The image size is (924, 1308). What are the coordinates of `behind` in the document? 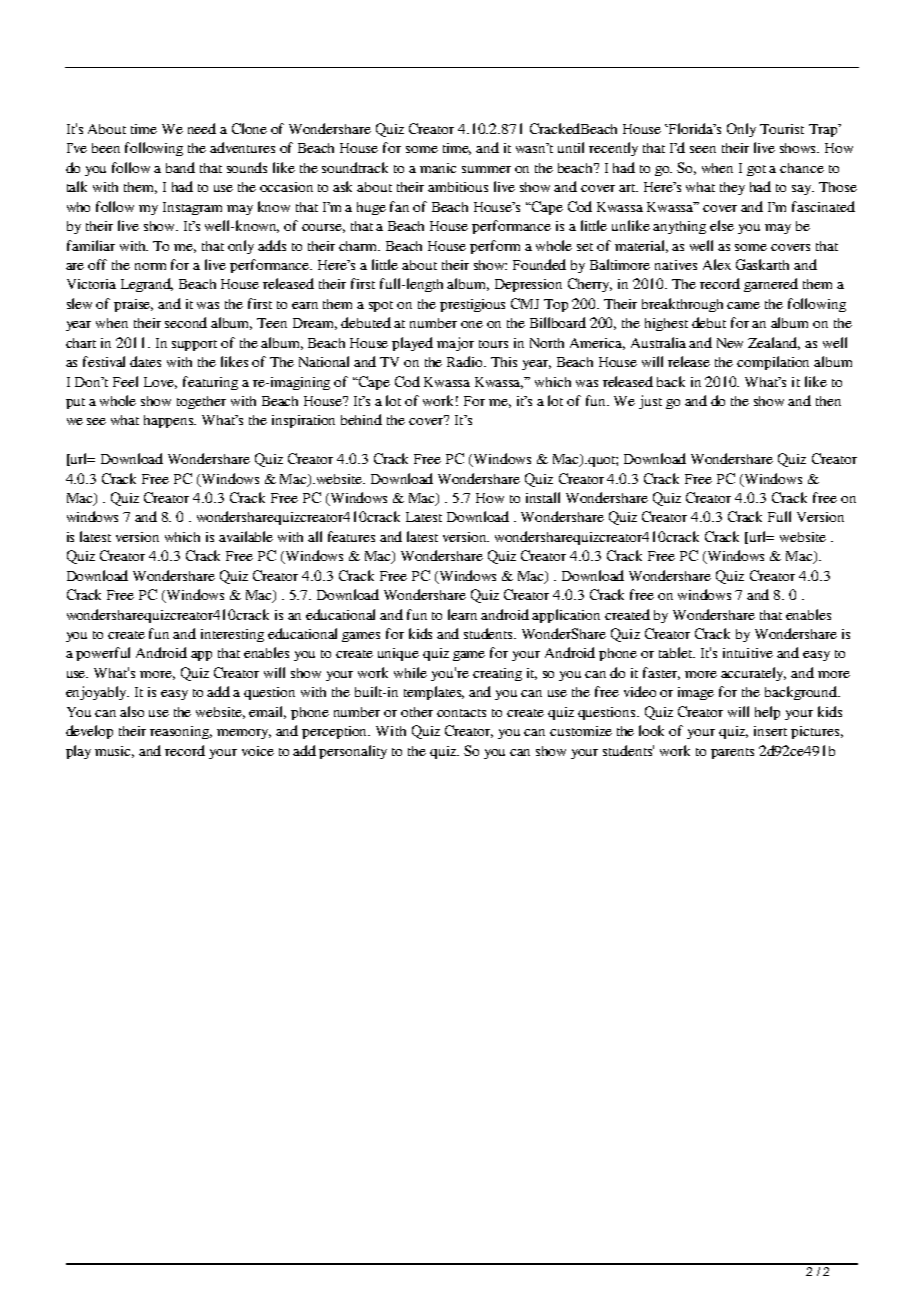 It's located at (361, 419).
